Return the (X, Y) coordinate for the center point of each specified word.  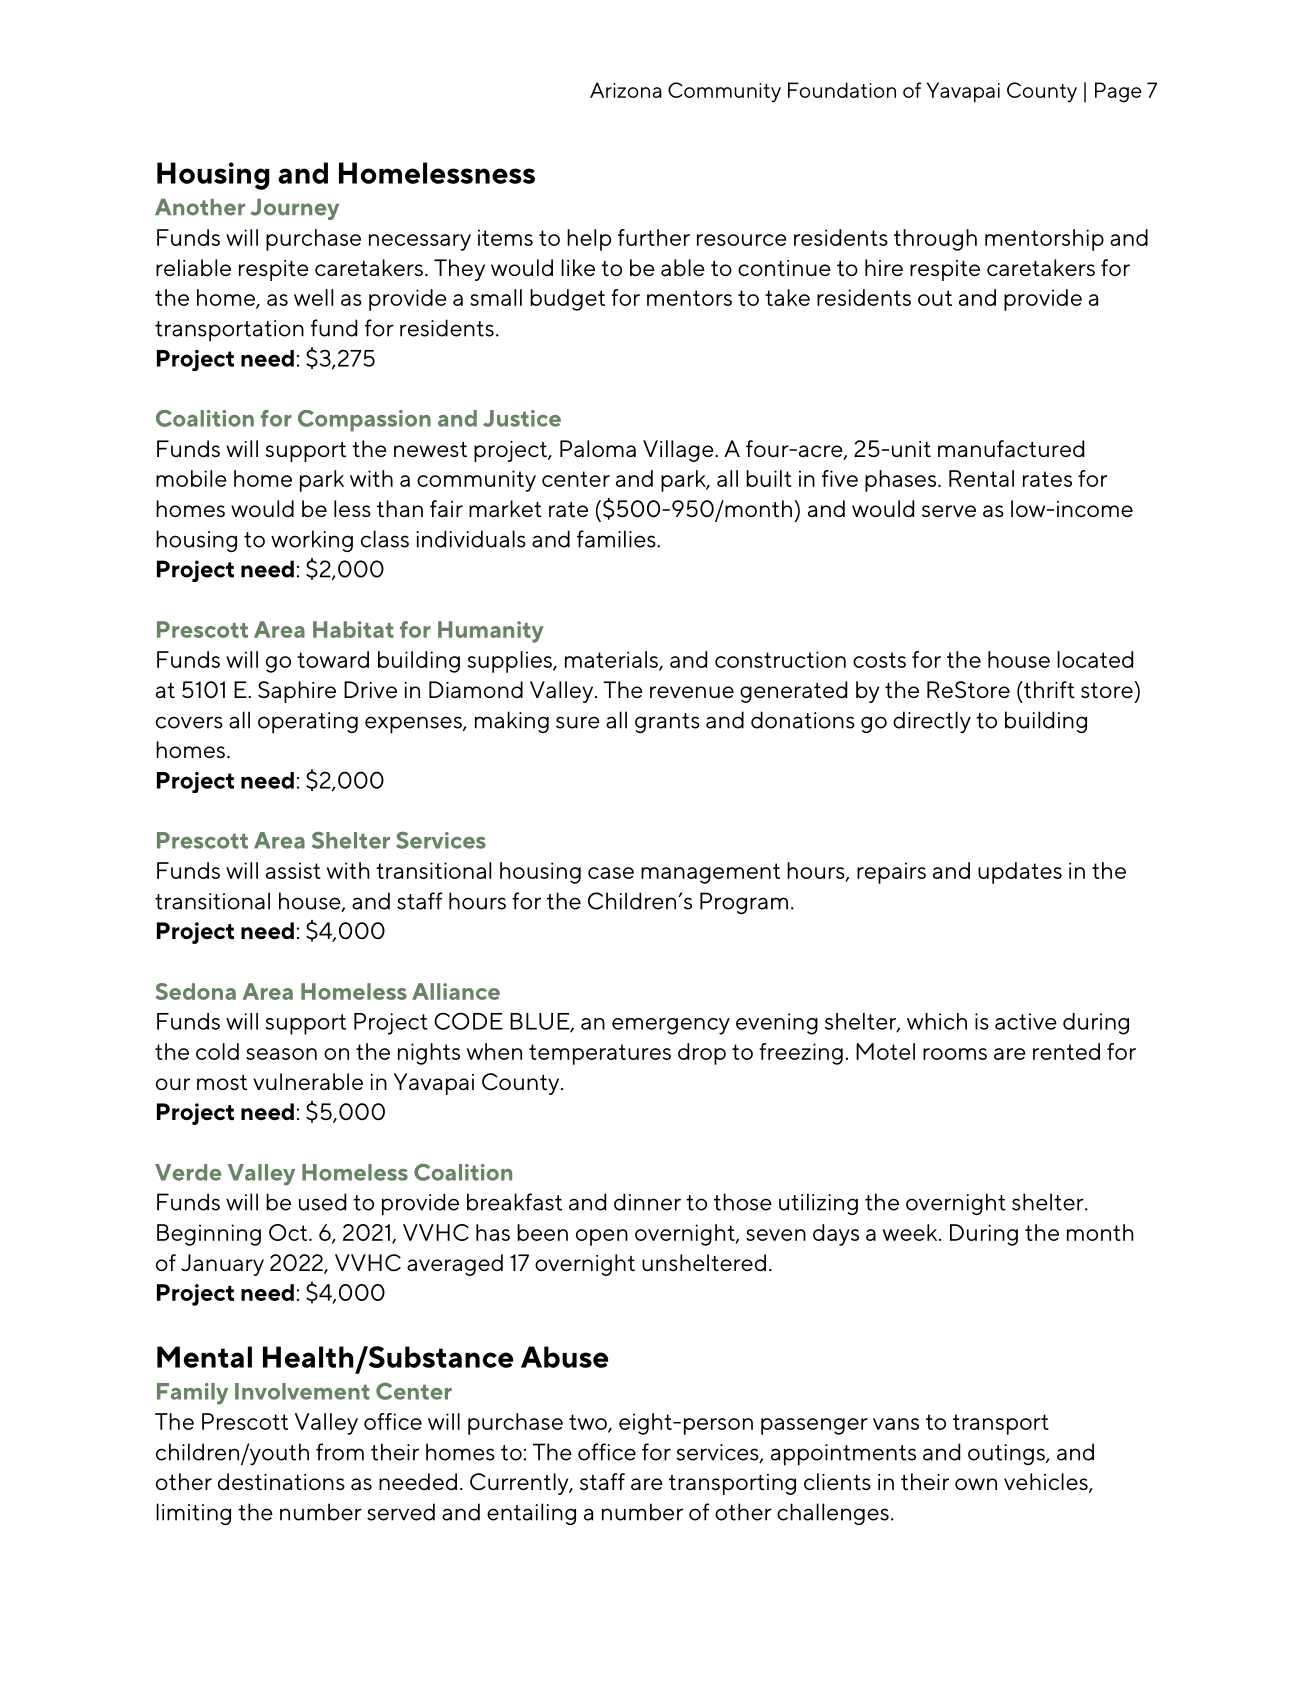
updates (1020, 873)
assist (293, 870)
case (611, 873)
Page (1118, 92)
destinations (281, 1481)
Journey (294, 209)
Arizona (626, 90)
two (589, 1423)
